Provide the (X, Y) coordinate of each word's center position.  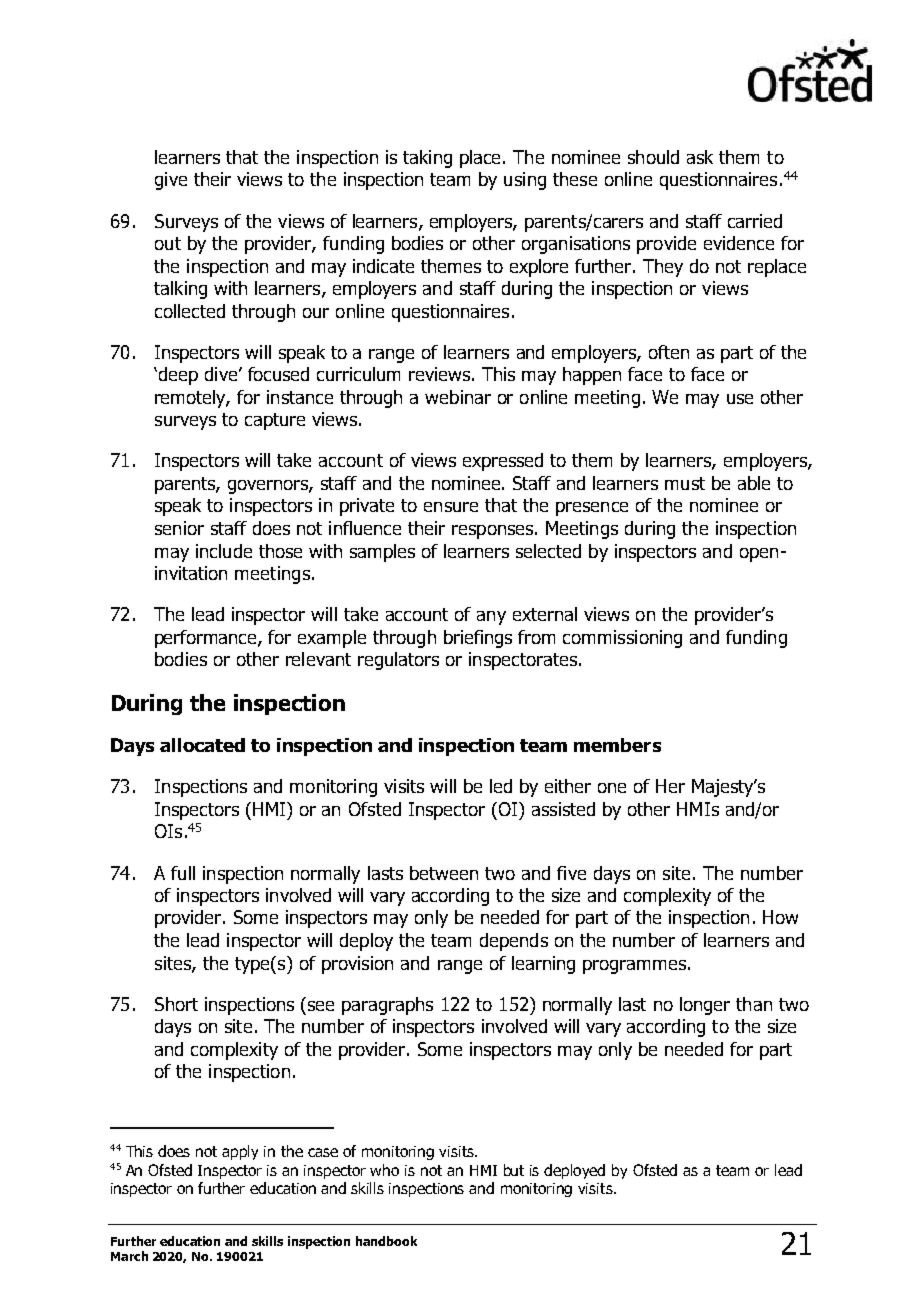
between (444, 873)
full (183, 873)
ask (700, 157)
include (224, 551)
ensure (451, 507)
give (171, 181)
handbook (386, 1241)
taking (427, 159)
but (514, 1170)
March (129, 1256)
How (780, 917)
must (685, 483)
